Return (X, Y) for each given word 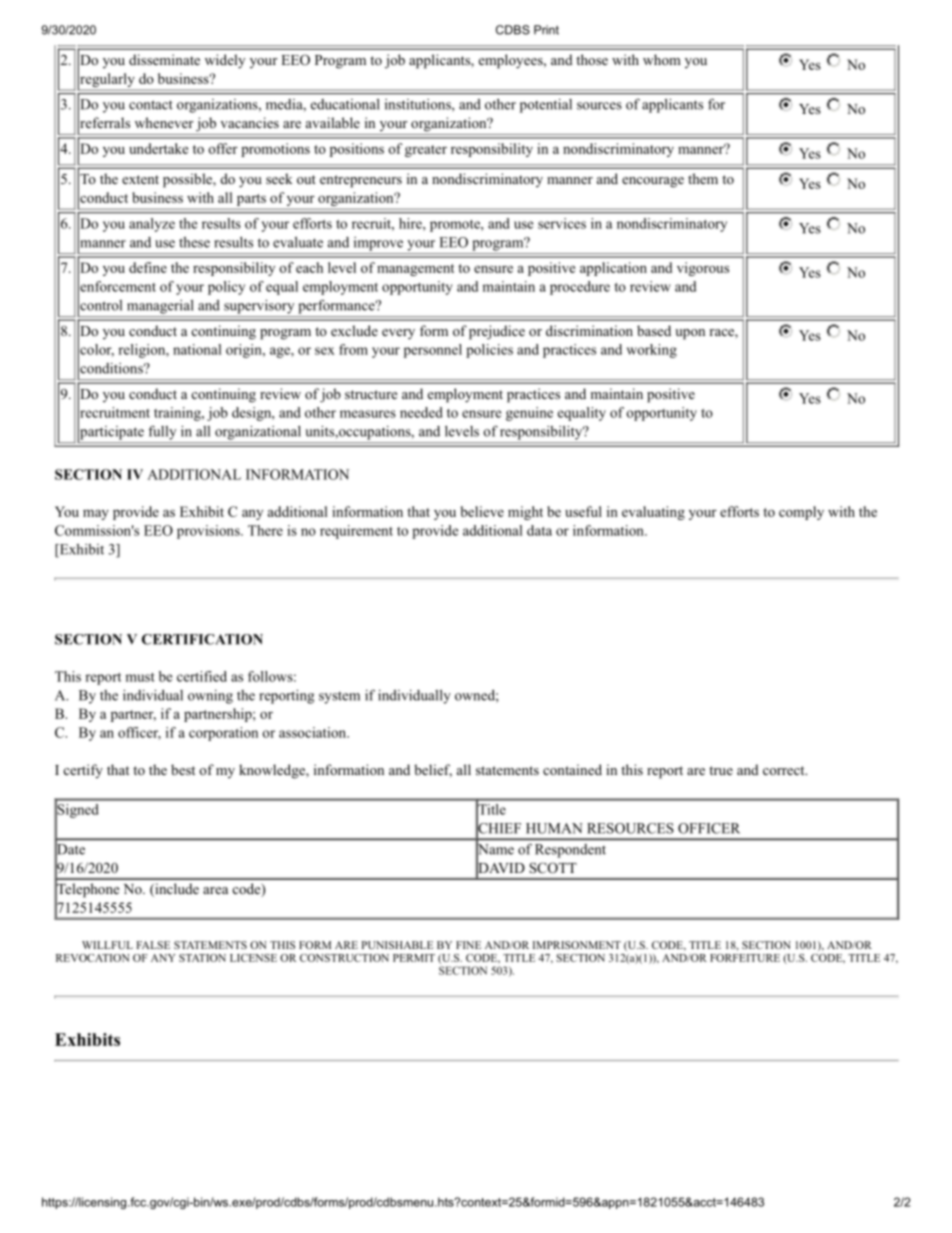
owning (210, 697)
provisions (209, 532)
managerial (160, 307)
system (339, 698)
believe (482, 511)
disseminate (164, 59)
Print (546, 30)
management (415, 270)
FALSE (153, 945)
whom (662, 59)
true (721, 770)
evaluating (653, 513)
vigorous (703, 269)
